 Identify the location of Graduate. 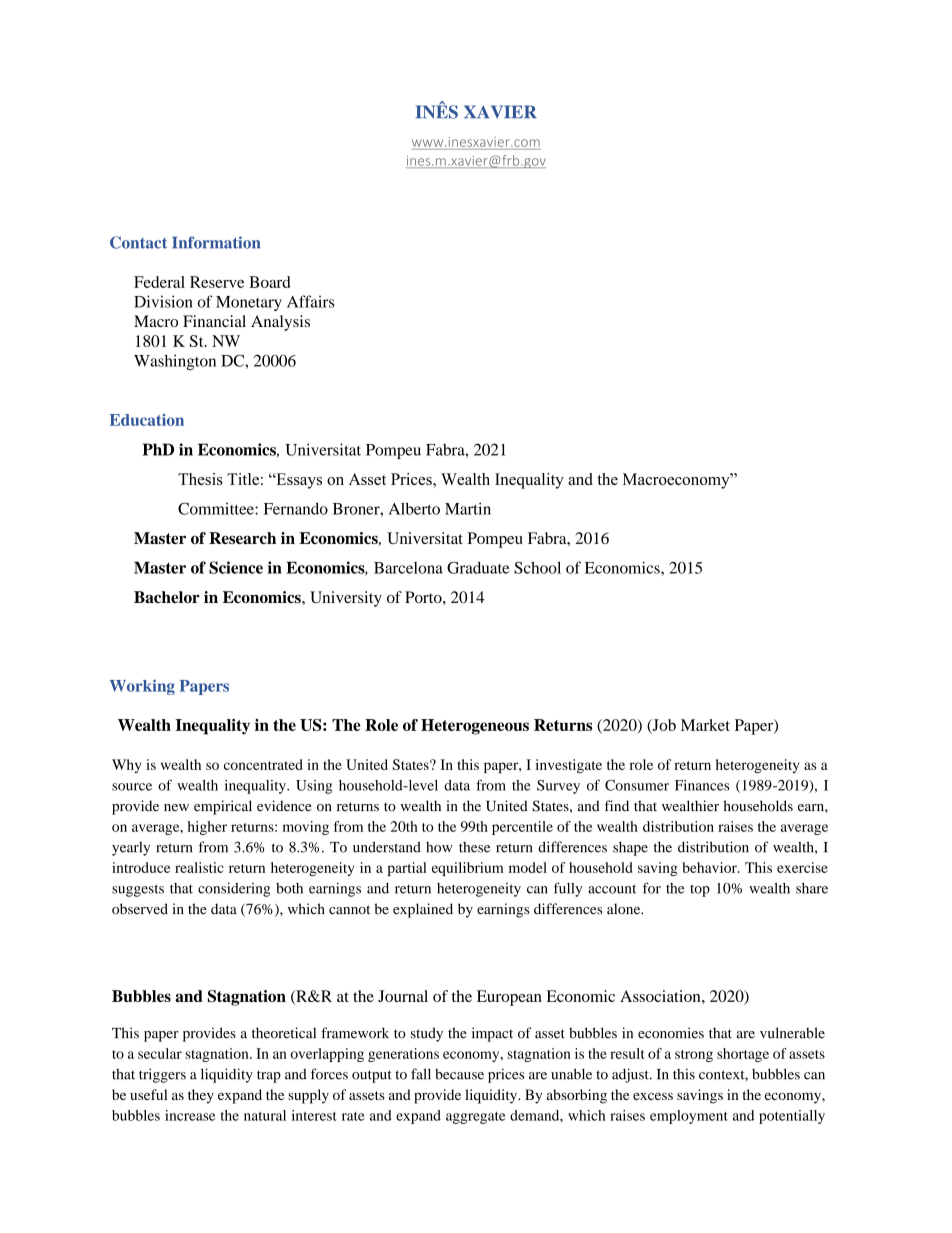
(478, 568).
